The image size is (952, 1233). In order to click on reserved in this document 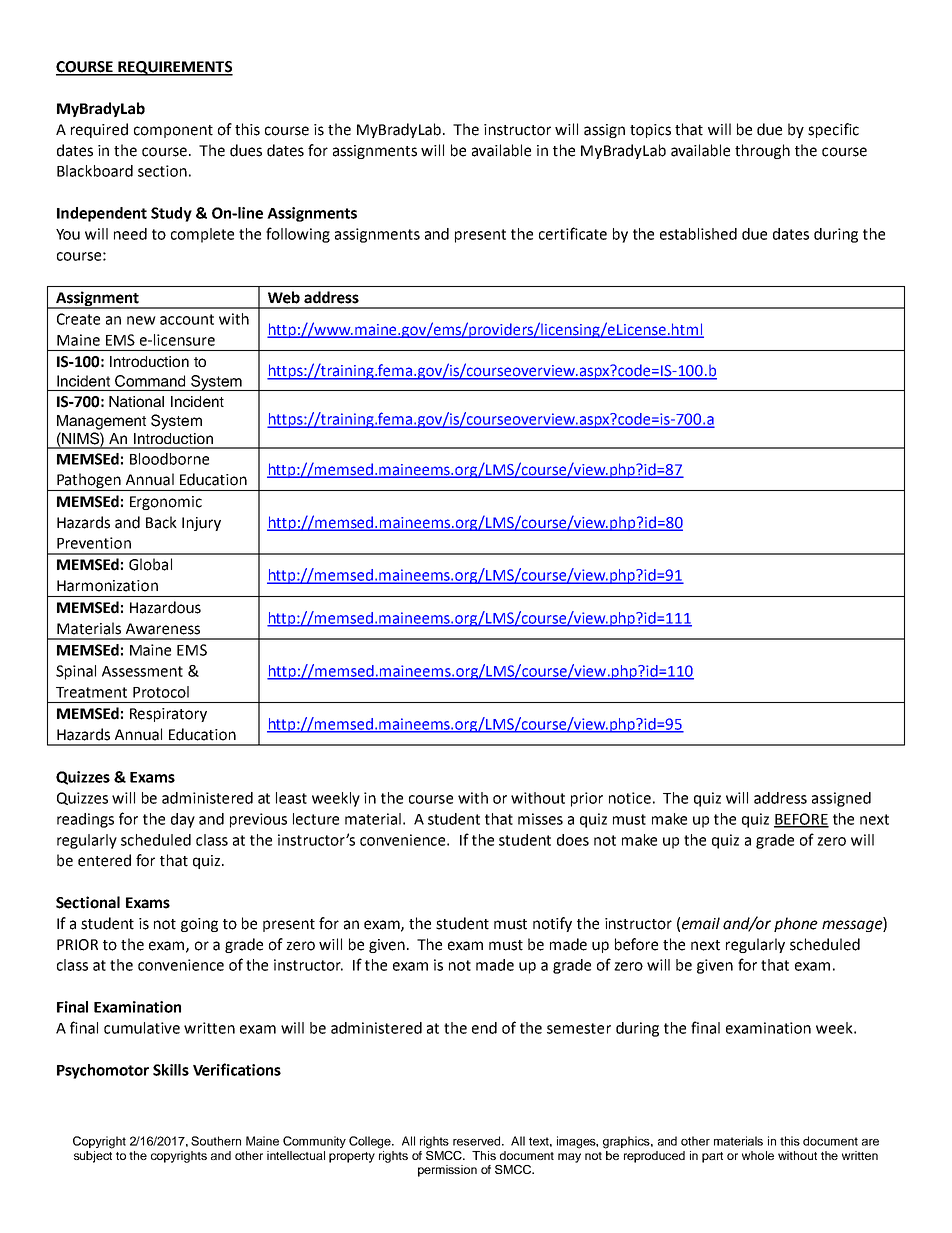, I will do `click(478, 1141)`.
